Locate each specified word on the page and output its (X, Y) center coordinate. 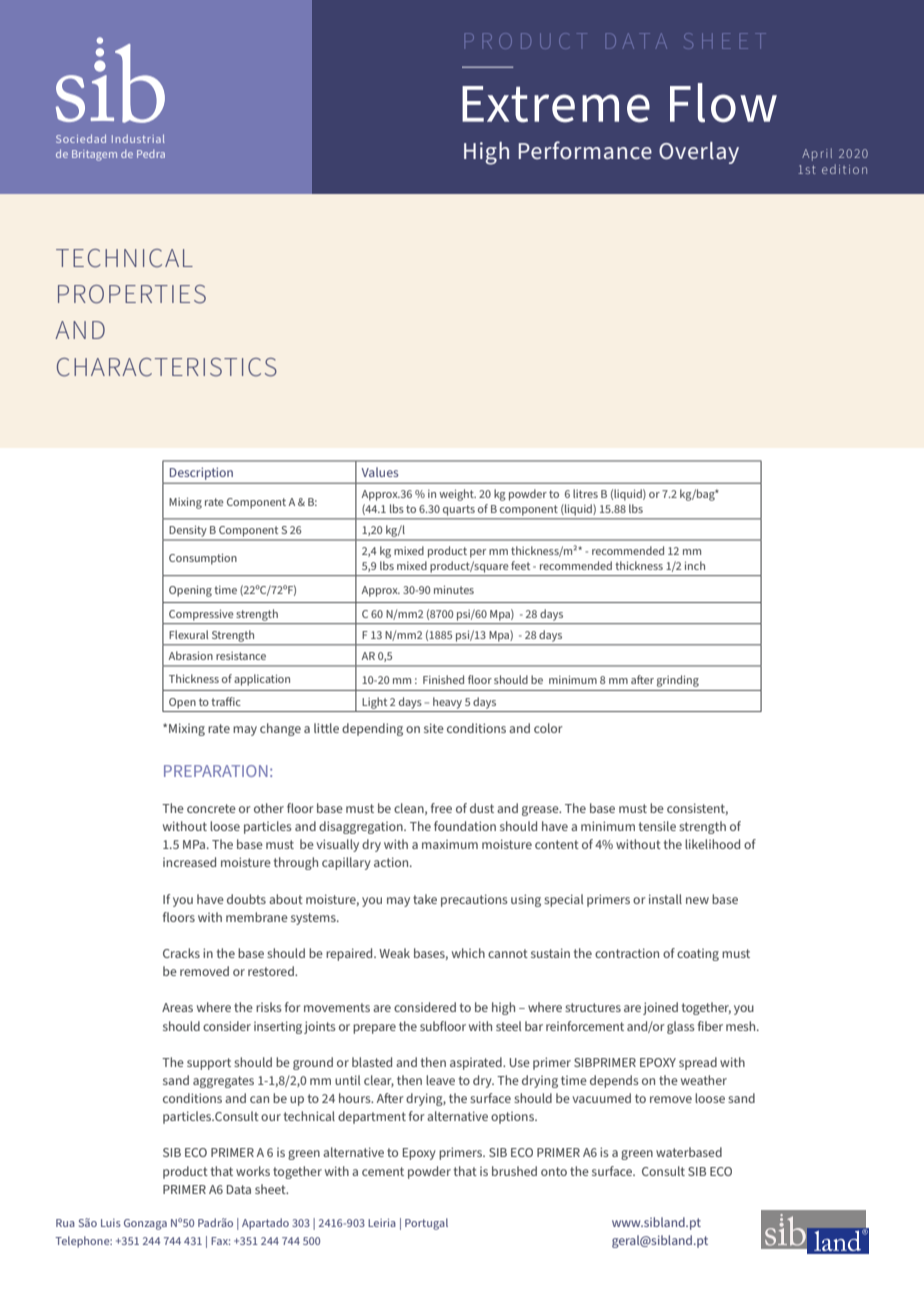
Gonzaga (145, 1224)
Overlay (699, 153)
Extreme (556, 104)
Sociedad (81, 138)
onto (554, 1171)
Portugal (426, 1224)
